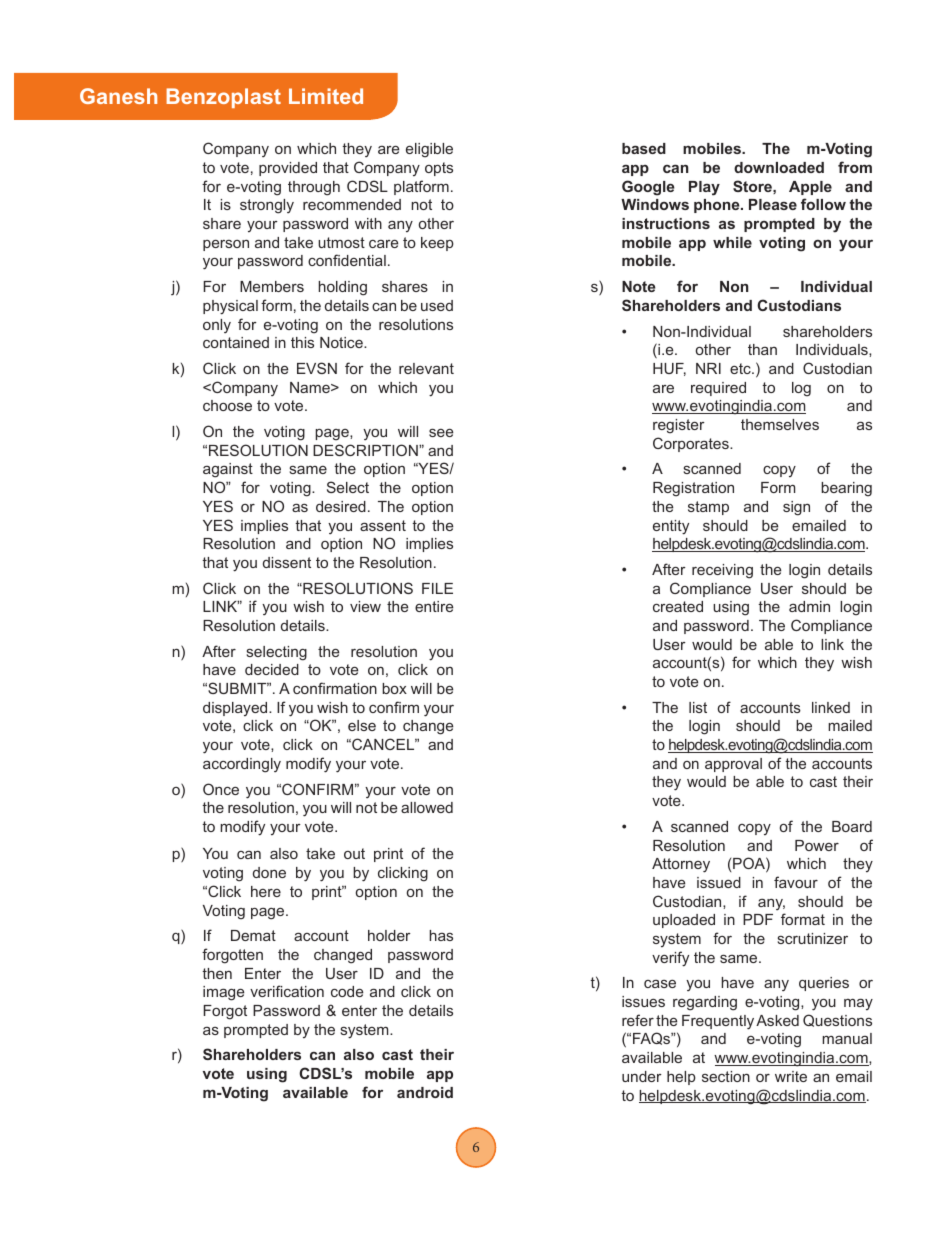  Describe the element at coordinates (779, 167) in the document. I see `downloaded` at that location.
